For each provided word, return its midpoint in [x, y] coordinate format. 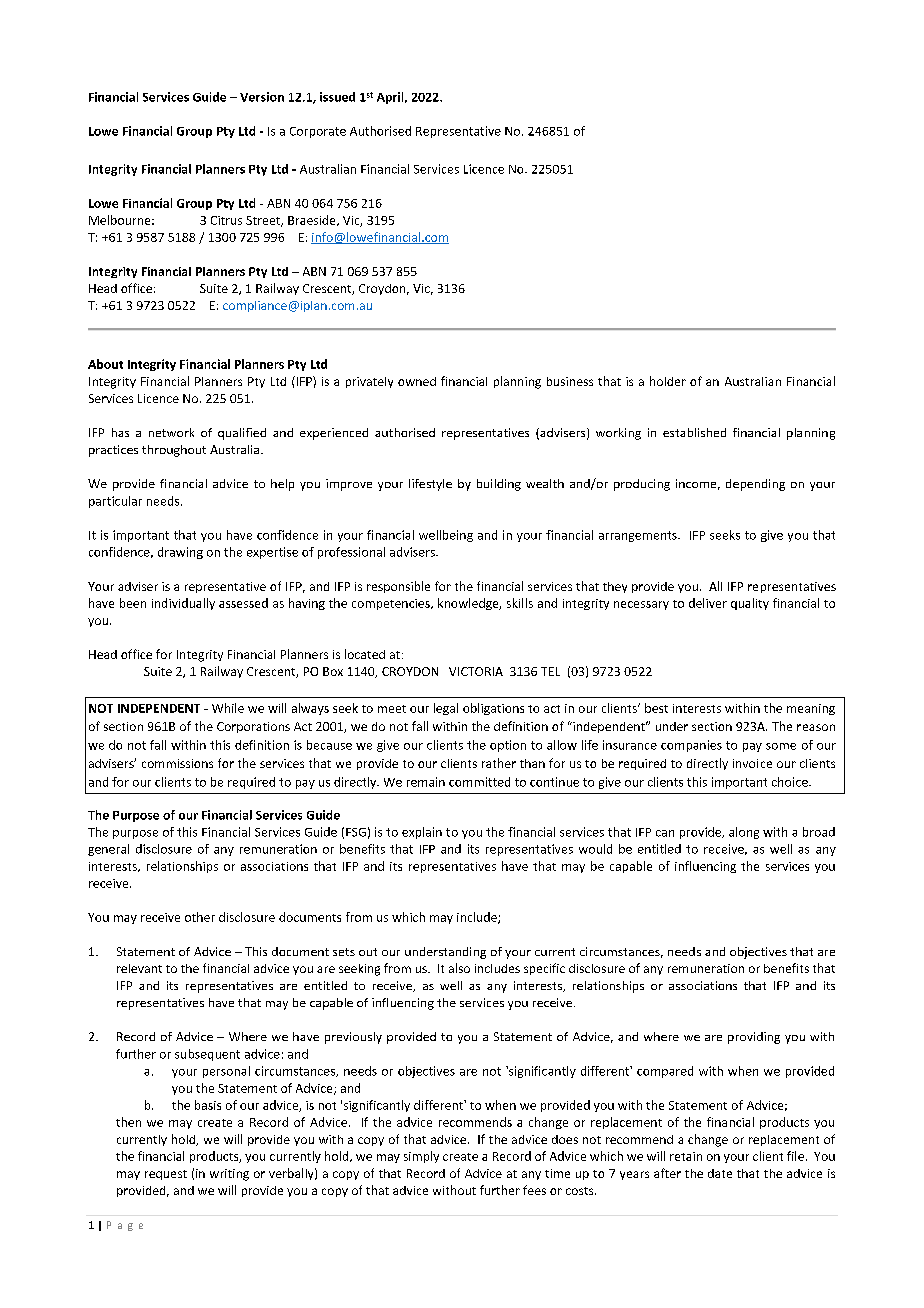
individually [183, 604]
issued [337, 97]
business [570, 381]
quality [750, 604]
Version [262, 97]
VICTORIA [476, 671]
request [166, 1175]
